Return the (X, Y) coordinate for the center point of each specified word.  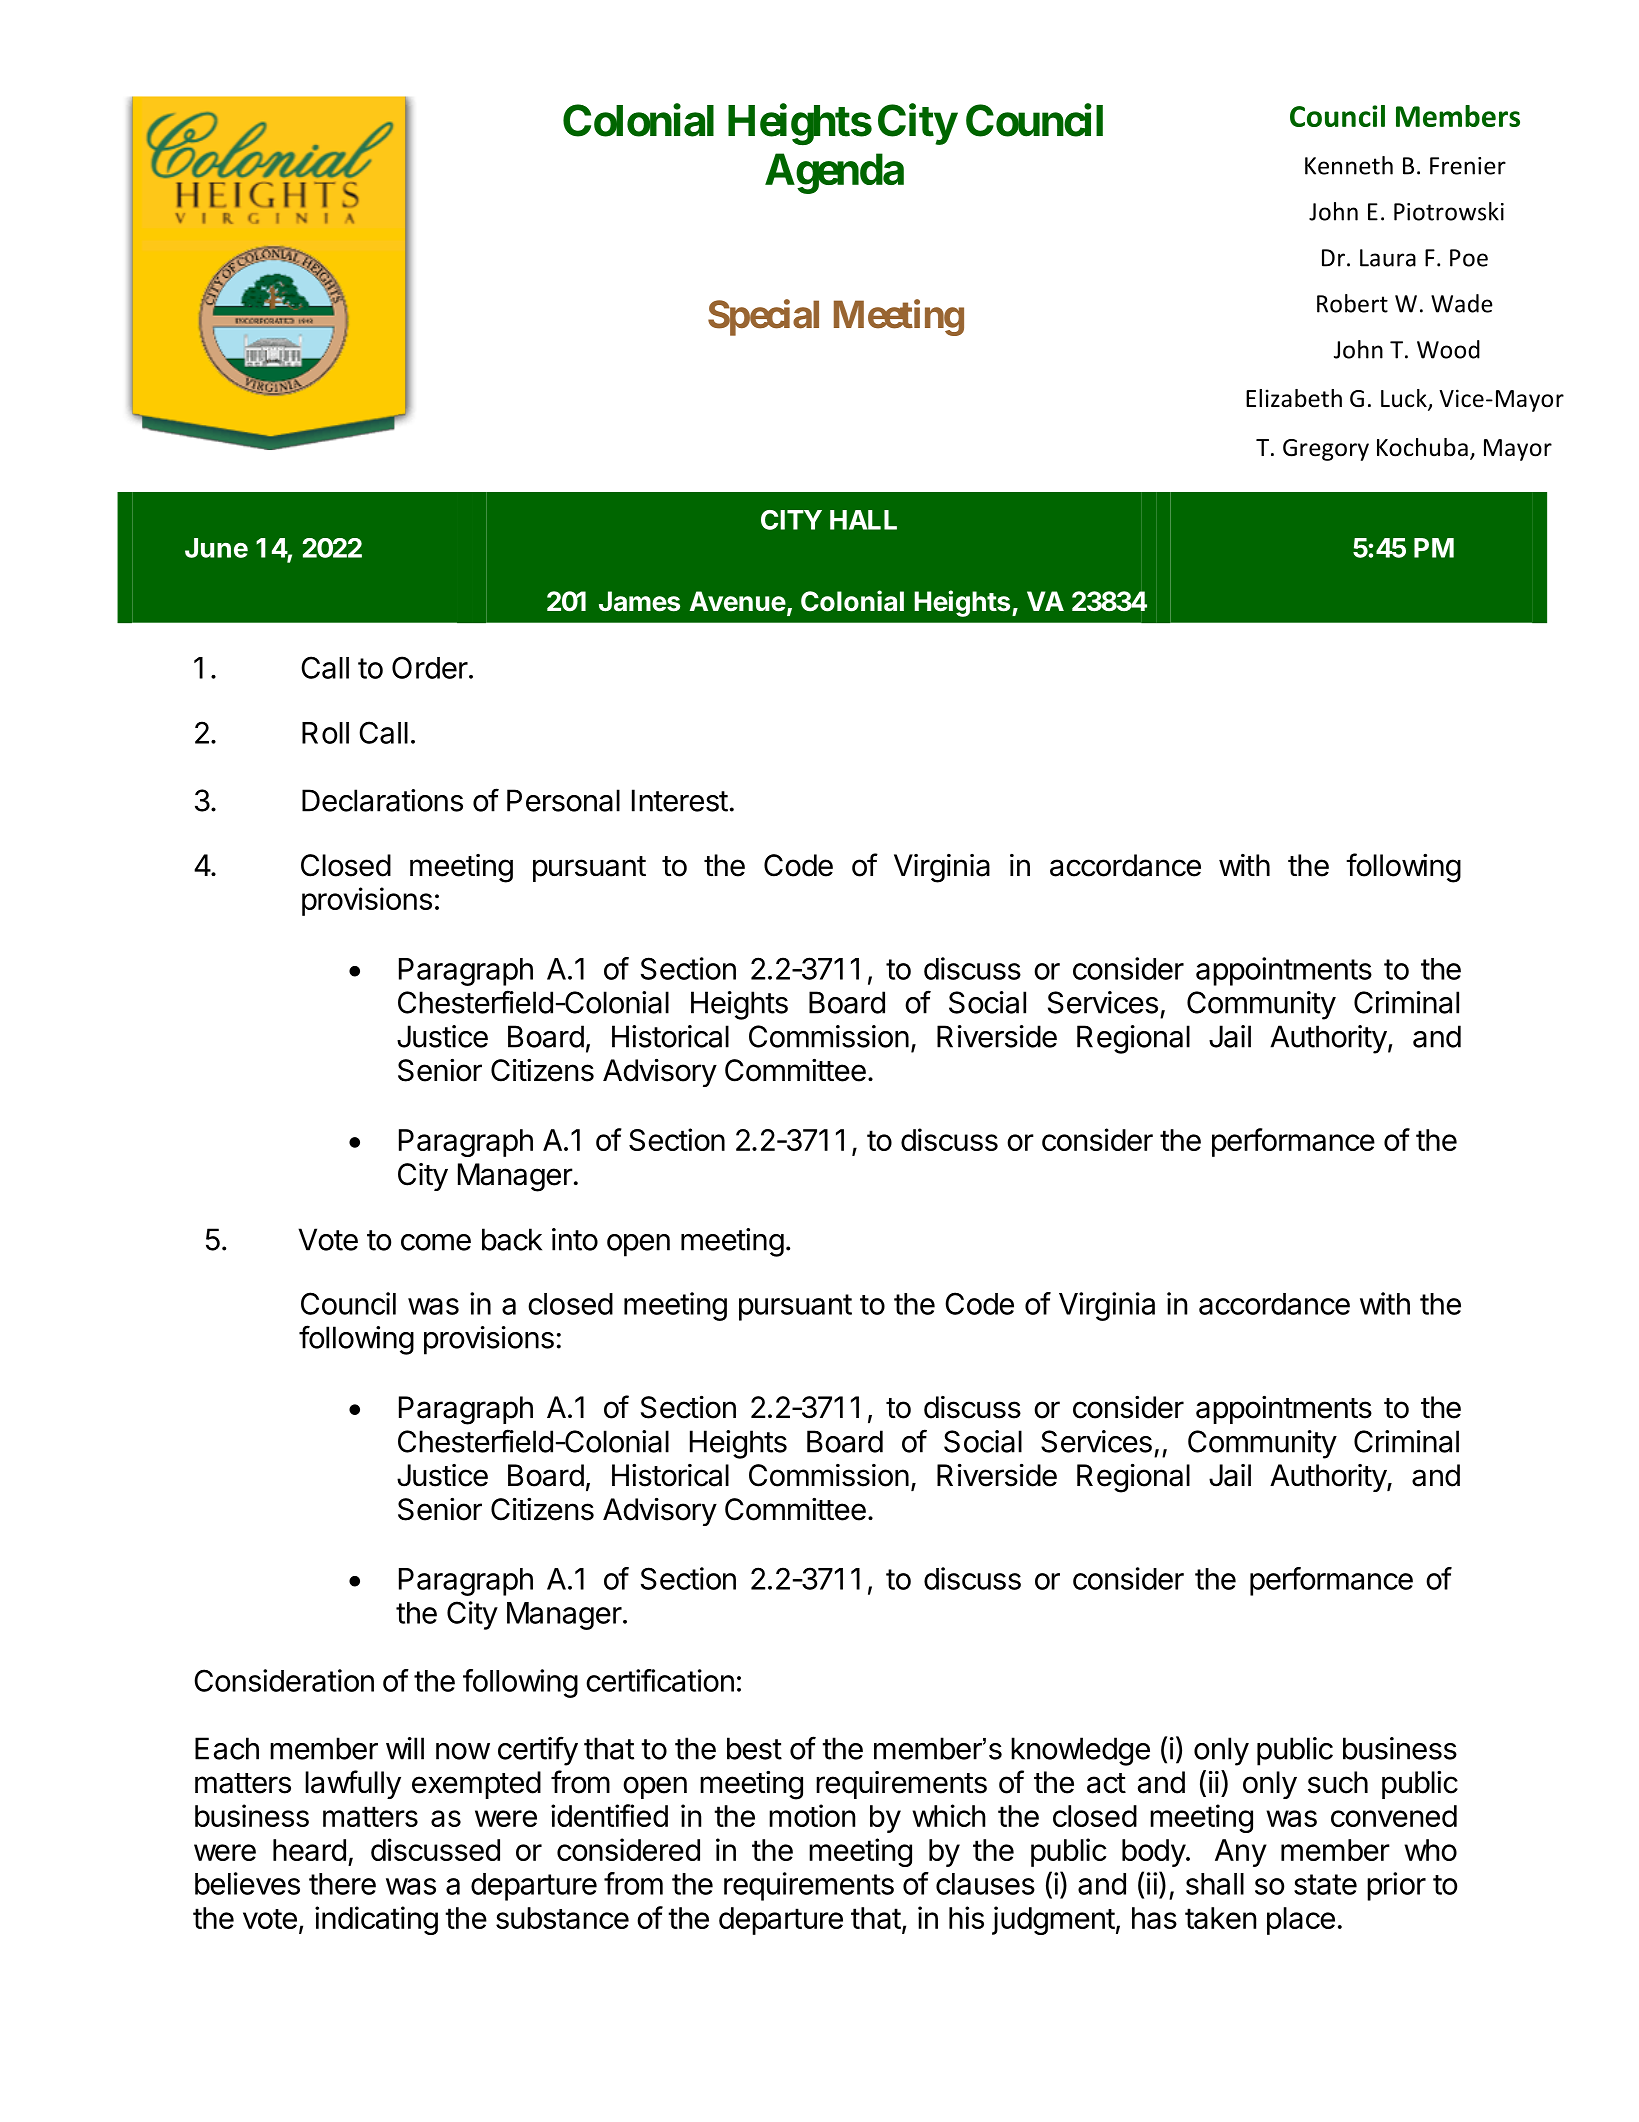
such (1338, 1782)
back (512, 1239)
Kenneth (1349, 165)
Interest (680, 800)
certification (660, 1680)
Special (763, 317)
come (436, 1242)
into (575, 1239)
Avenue (738, 601)
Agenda (834, 173)
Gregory (1326, 450)
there (342, 1884)
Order (430, 667)
